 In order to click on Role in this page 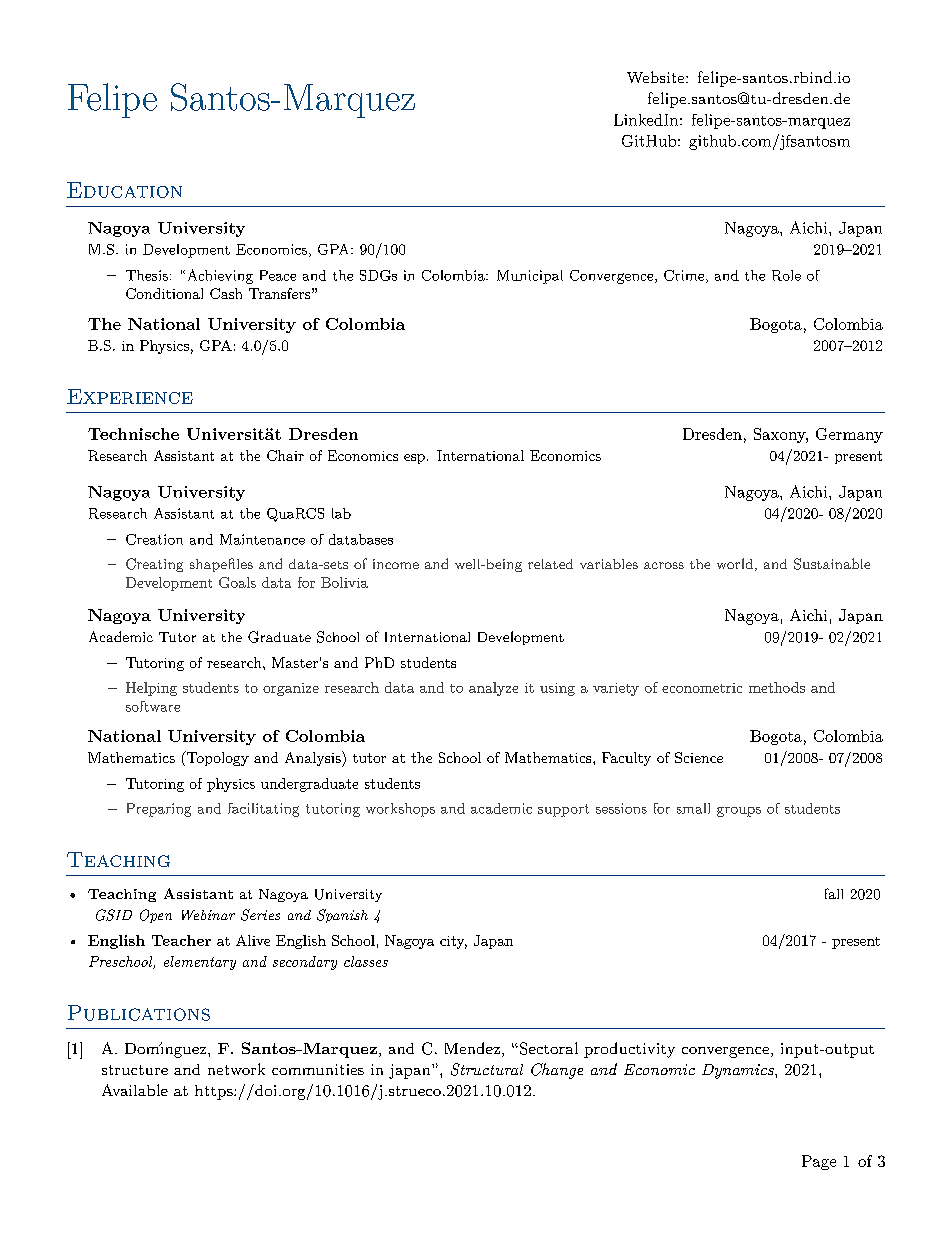, I will do `click(786, 275)`.
